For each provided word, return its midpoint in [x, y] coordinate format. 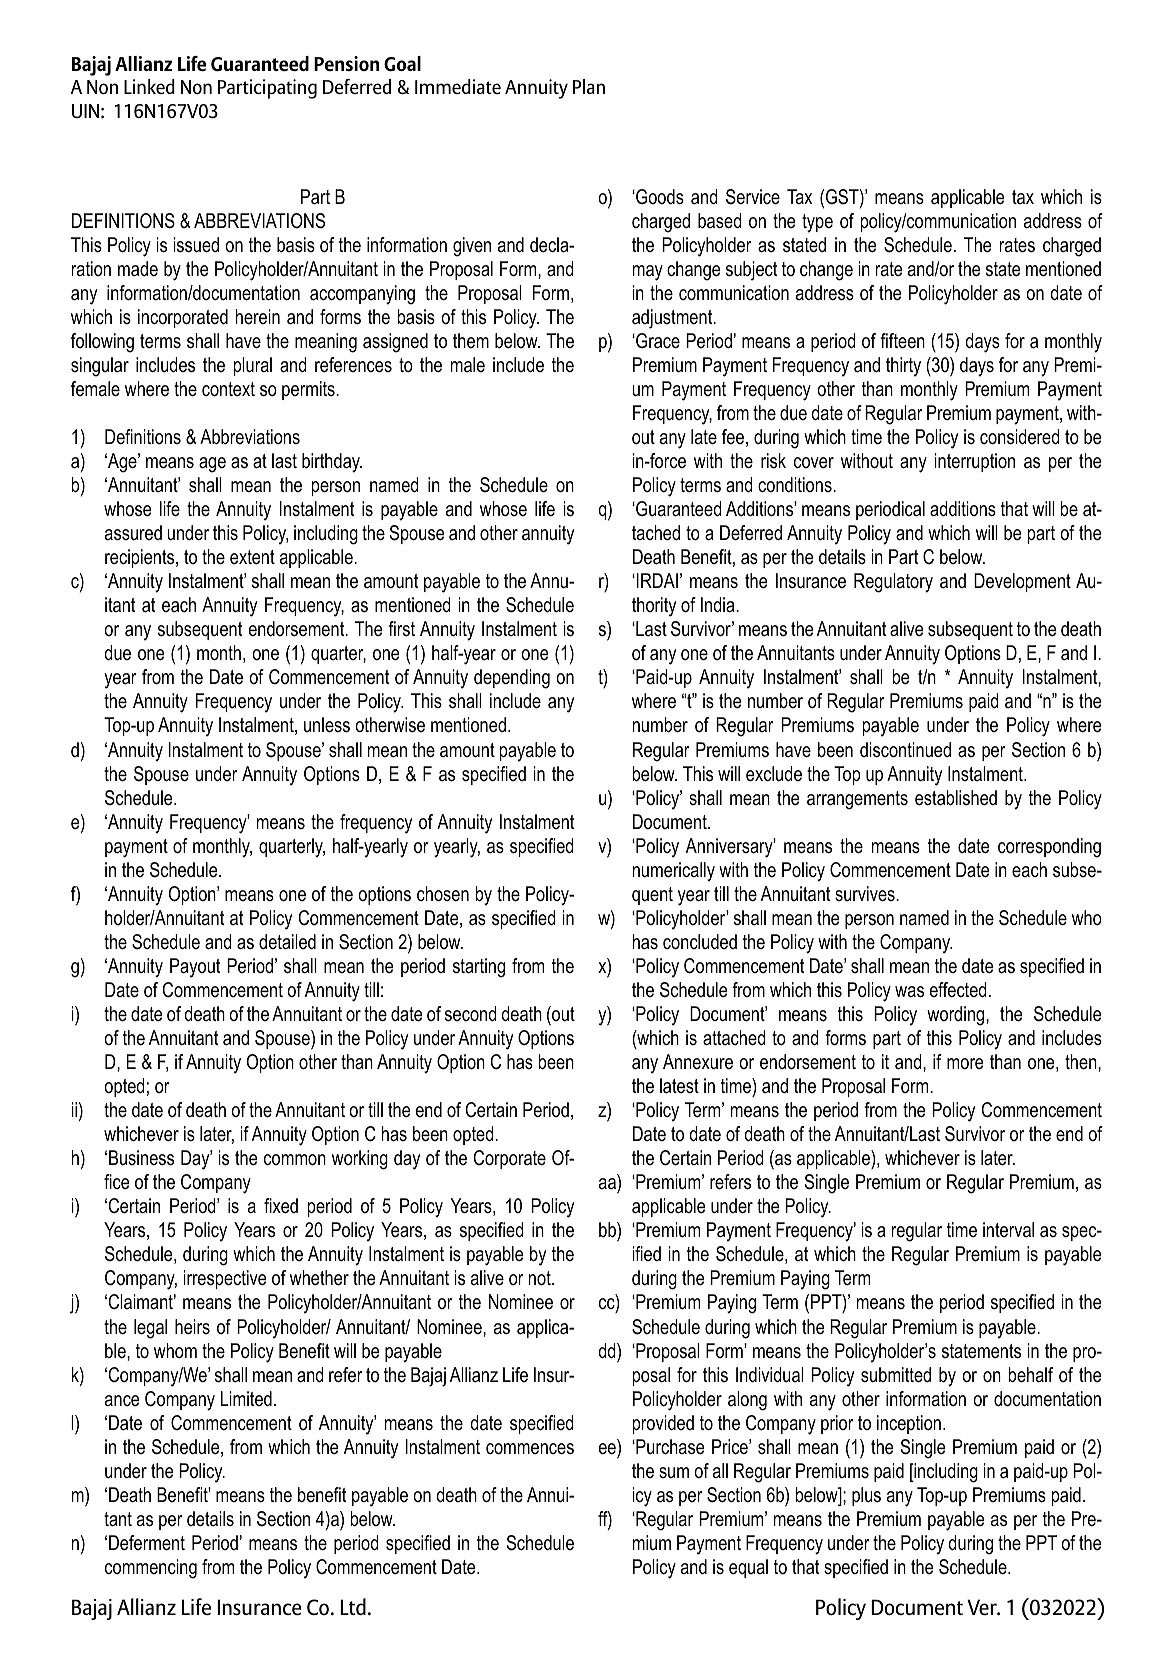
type [817, 223]
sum [674, 1472]
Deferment [147, 1543]
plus [866, 1496]
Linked [149, 86]
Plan [589, 86]
